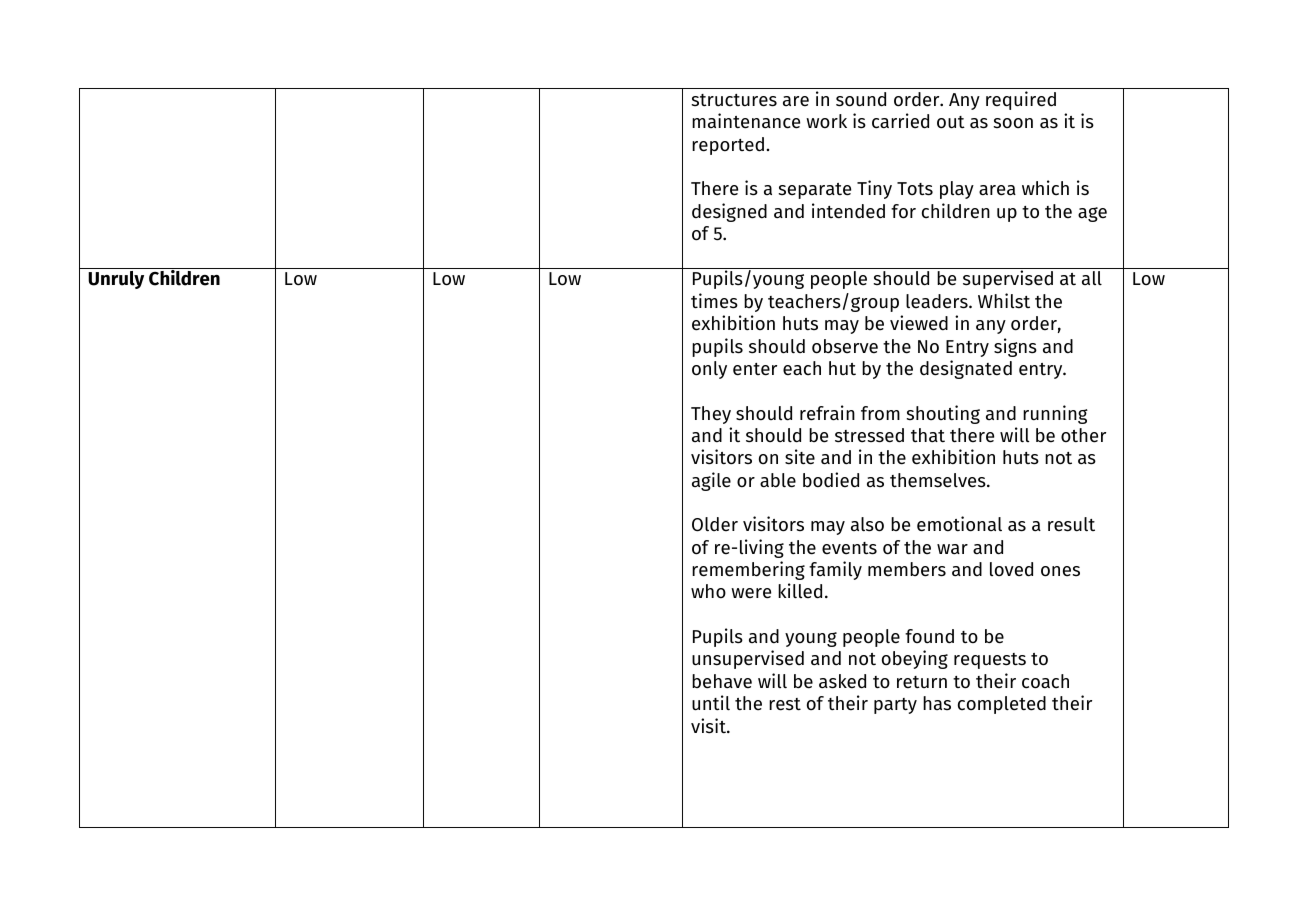 The width and height of the screenshot is (1308, 924). I want to click on until, so click(711, 703).
